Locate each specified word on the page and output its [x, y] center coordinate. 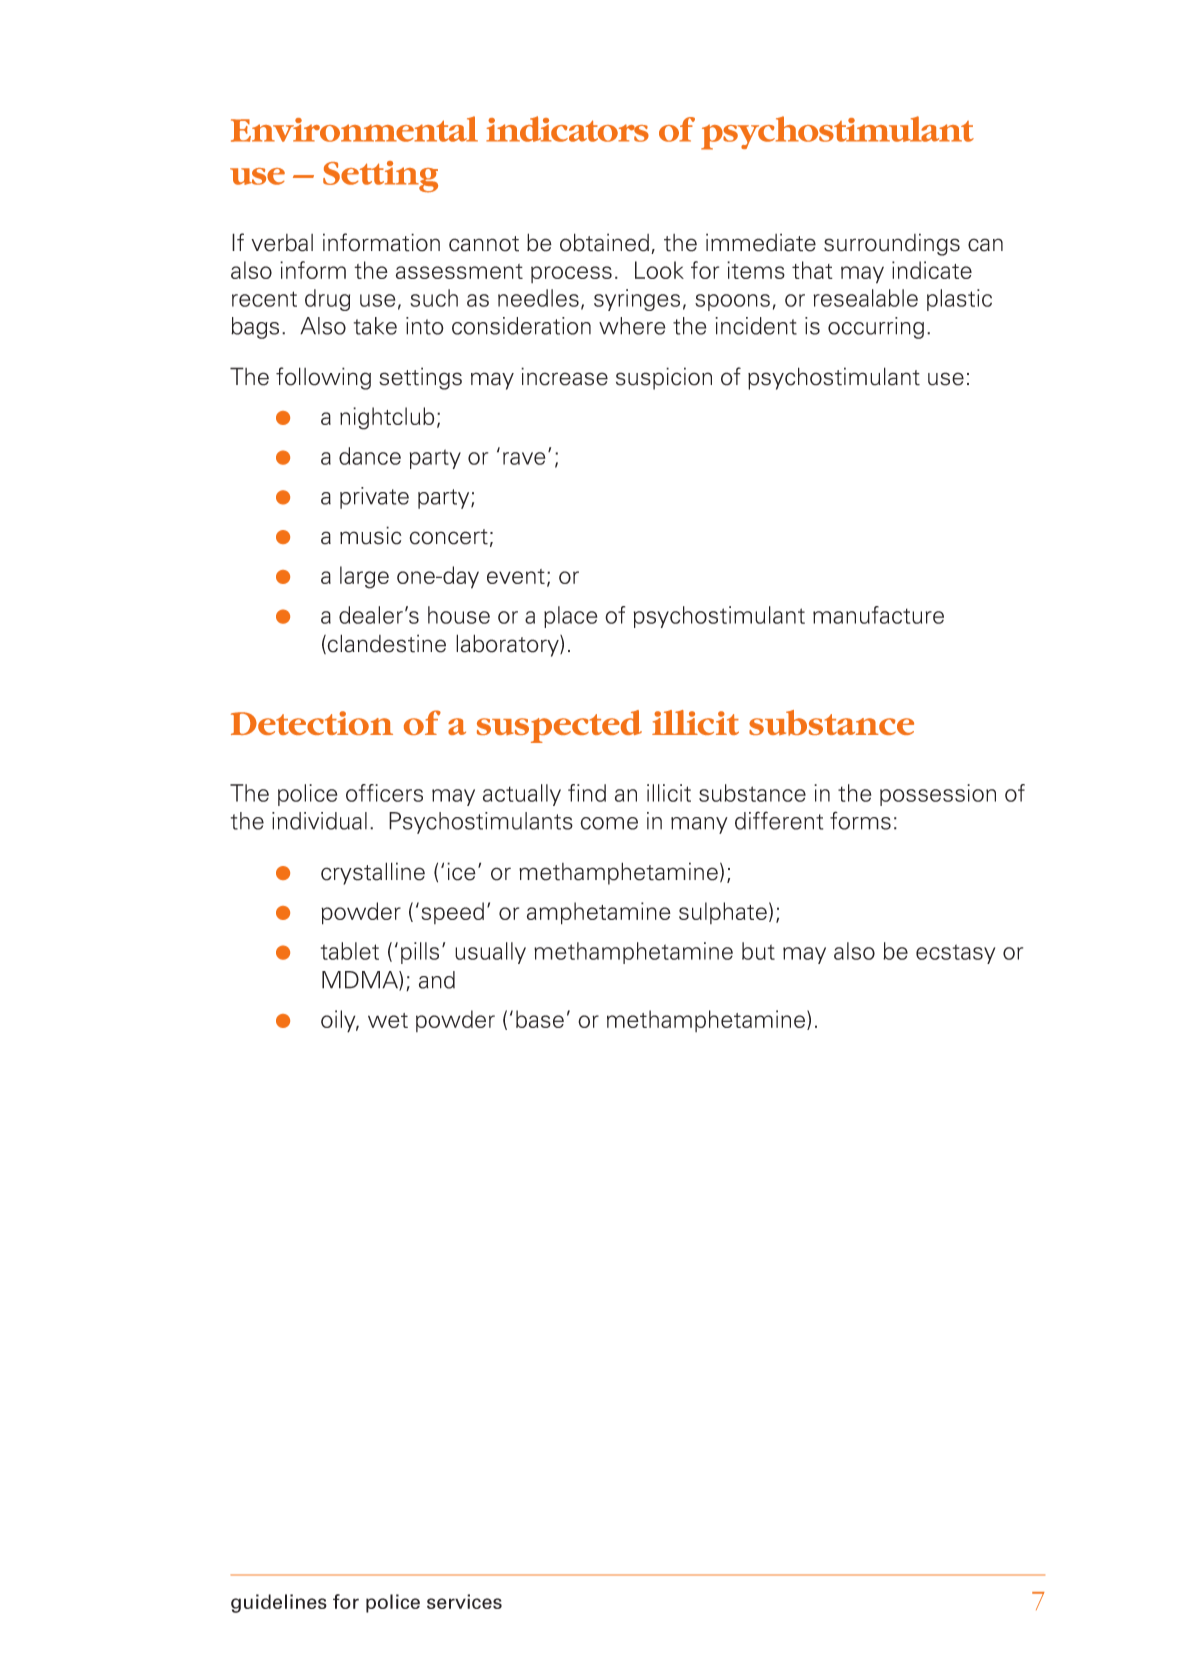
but [758, 951]
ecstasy [955, 954]
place [570, 617]
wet [388, 1020]
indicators [567, 129]
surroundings [892, 244]
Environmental [354, 129]
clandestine [387, 643]
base [540, 1019]
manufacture [878, 615]
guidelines [279, 1603]
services [464, 1601]
